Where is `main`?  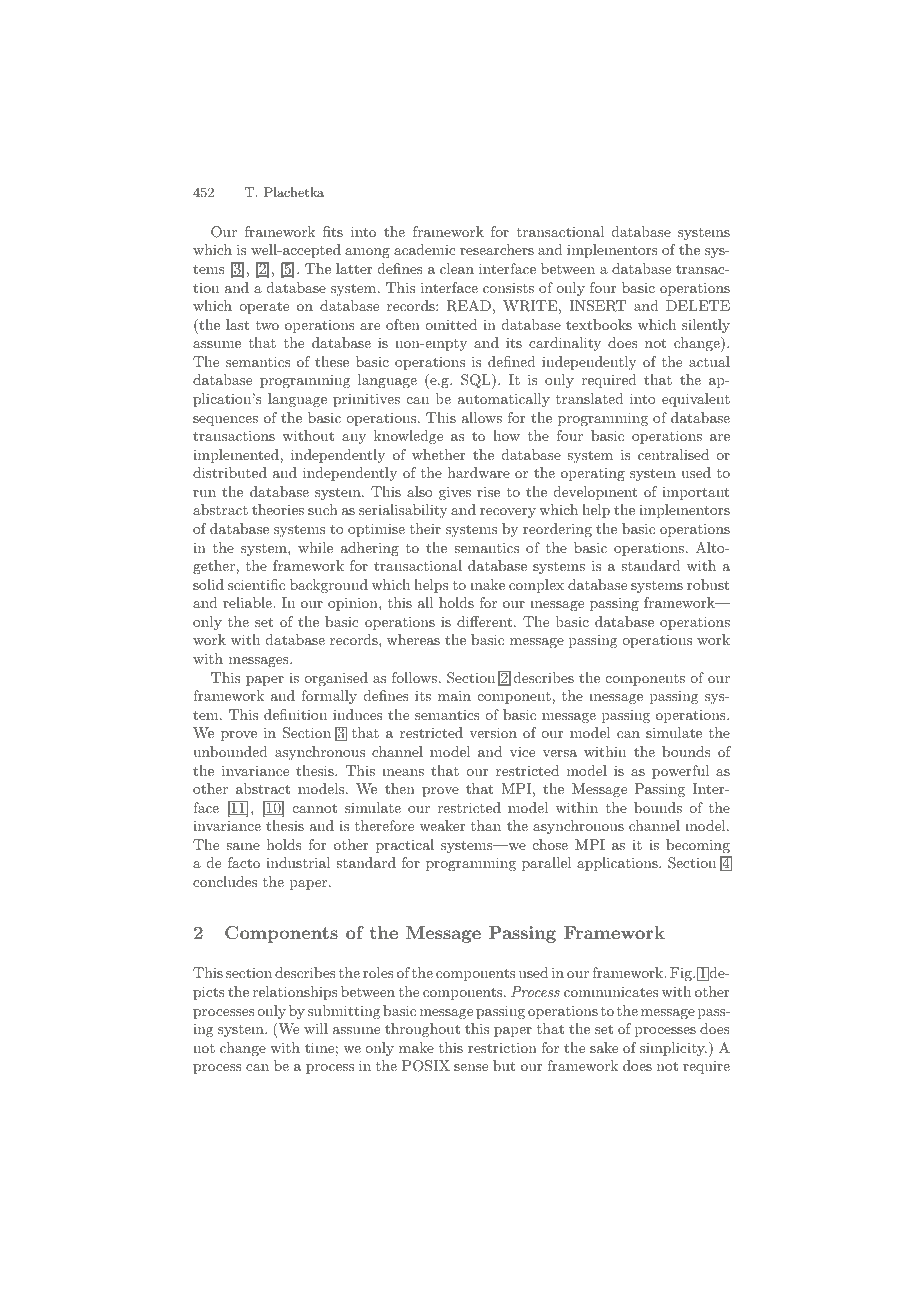
main is located at coordinates (454, 695).
